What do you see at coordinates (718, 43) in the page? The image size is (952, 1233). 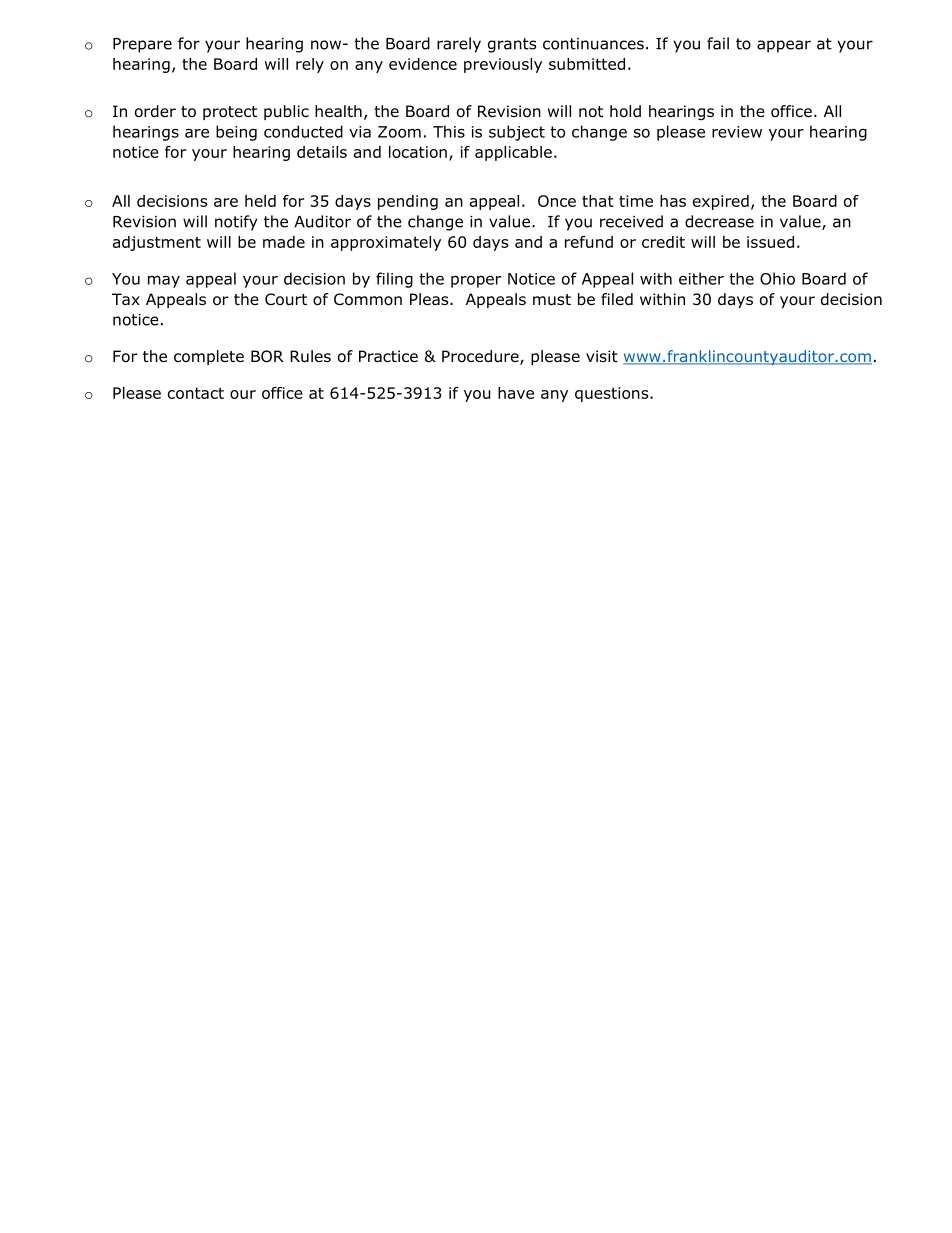 I see `fail` at bounding box center [718, 43].
